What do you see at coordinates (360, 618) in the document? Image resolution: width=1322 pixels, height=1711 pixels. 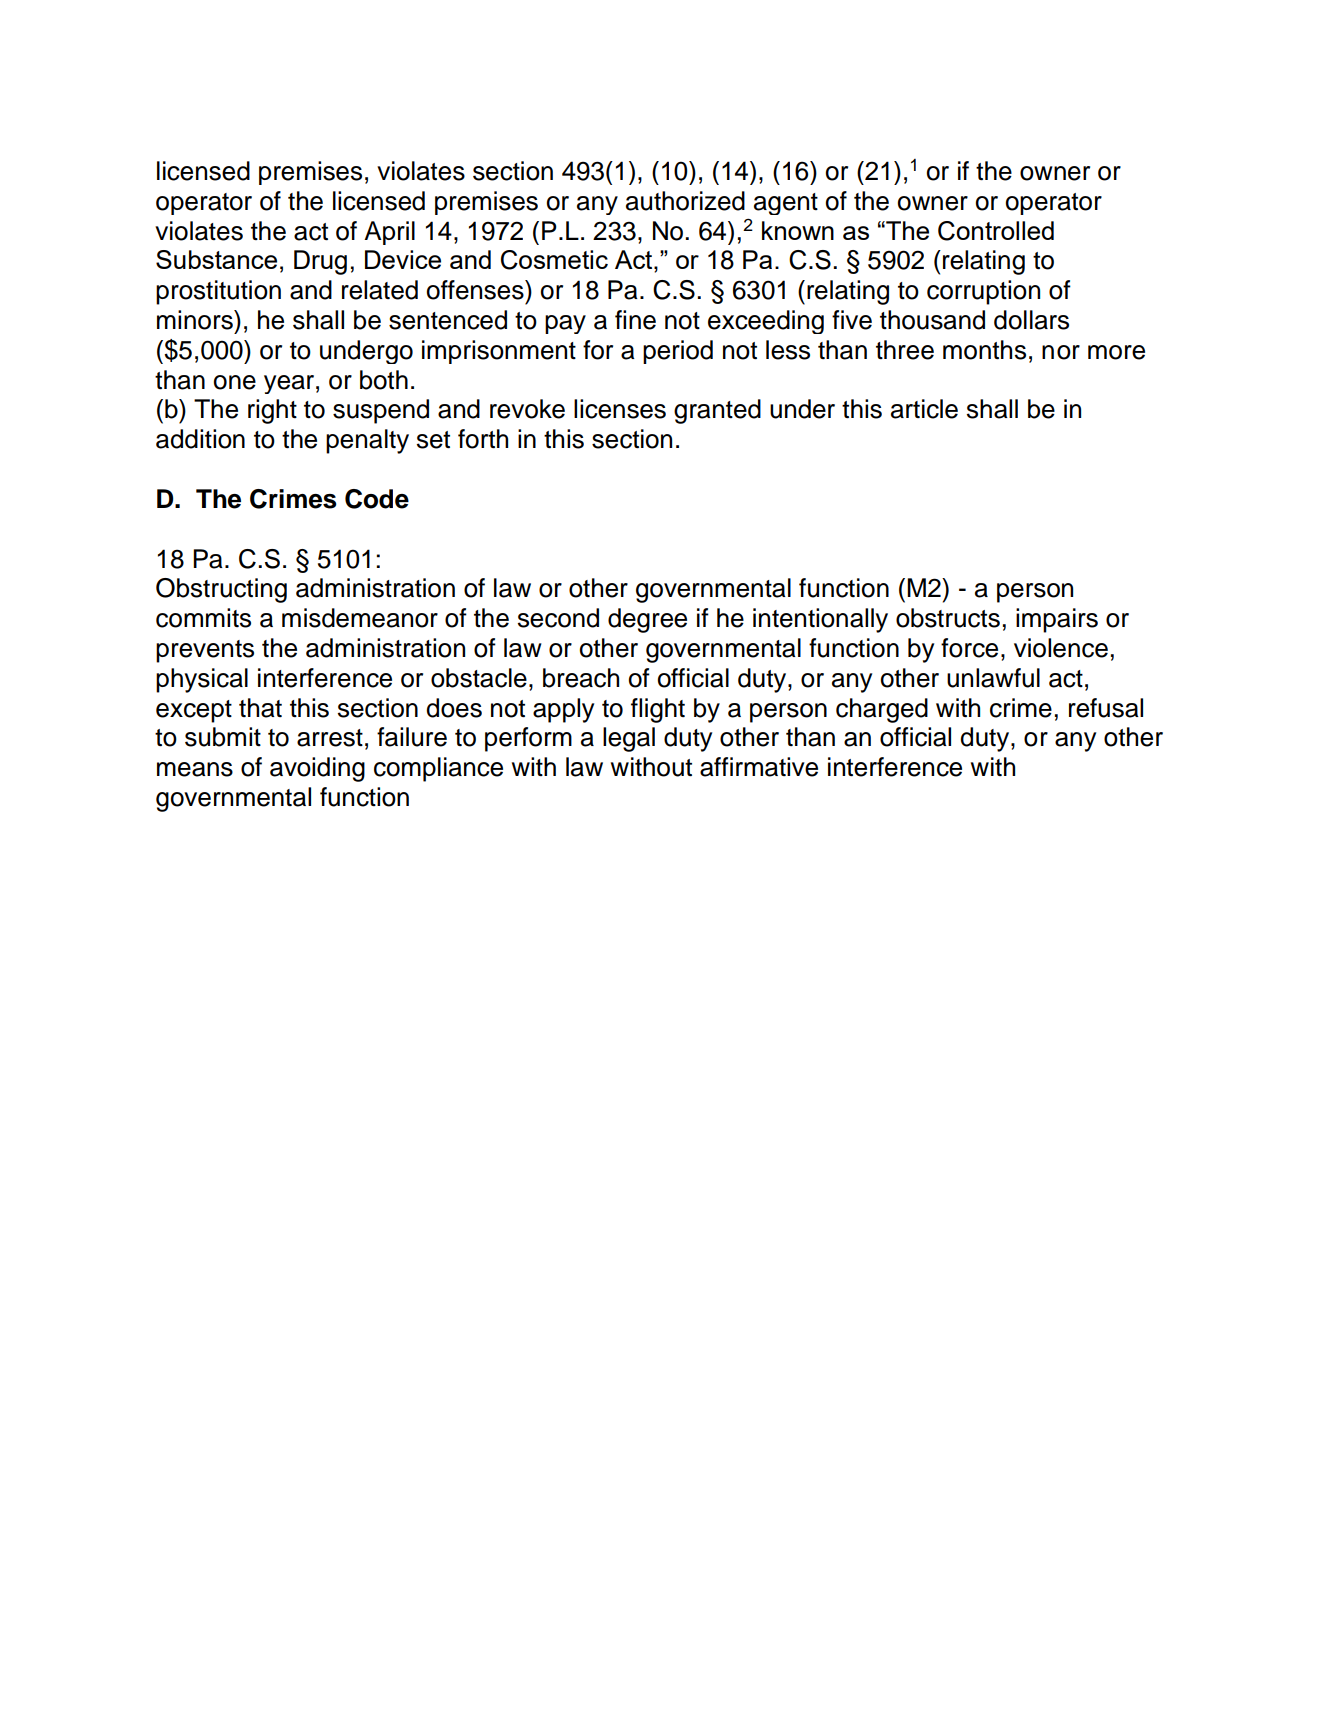 I see `misdemeanor` at bounding box center [360, 618].
